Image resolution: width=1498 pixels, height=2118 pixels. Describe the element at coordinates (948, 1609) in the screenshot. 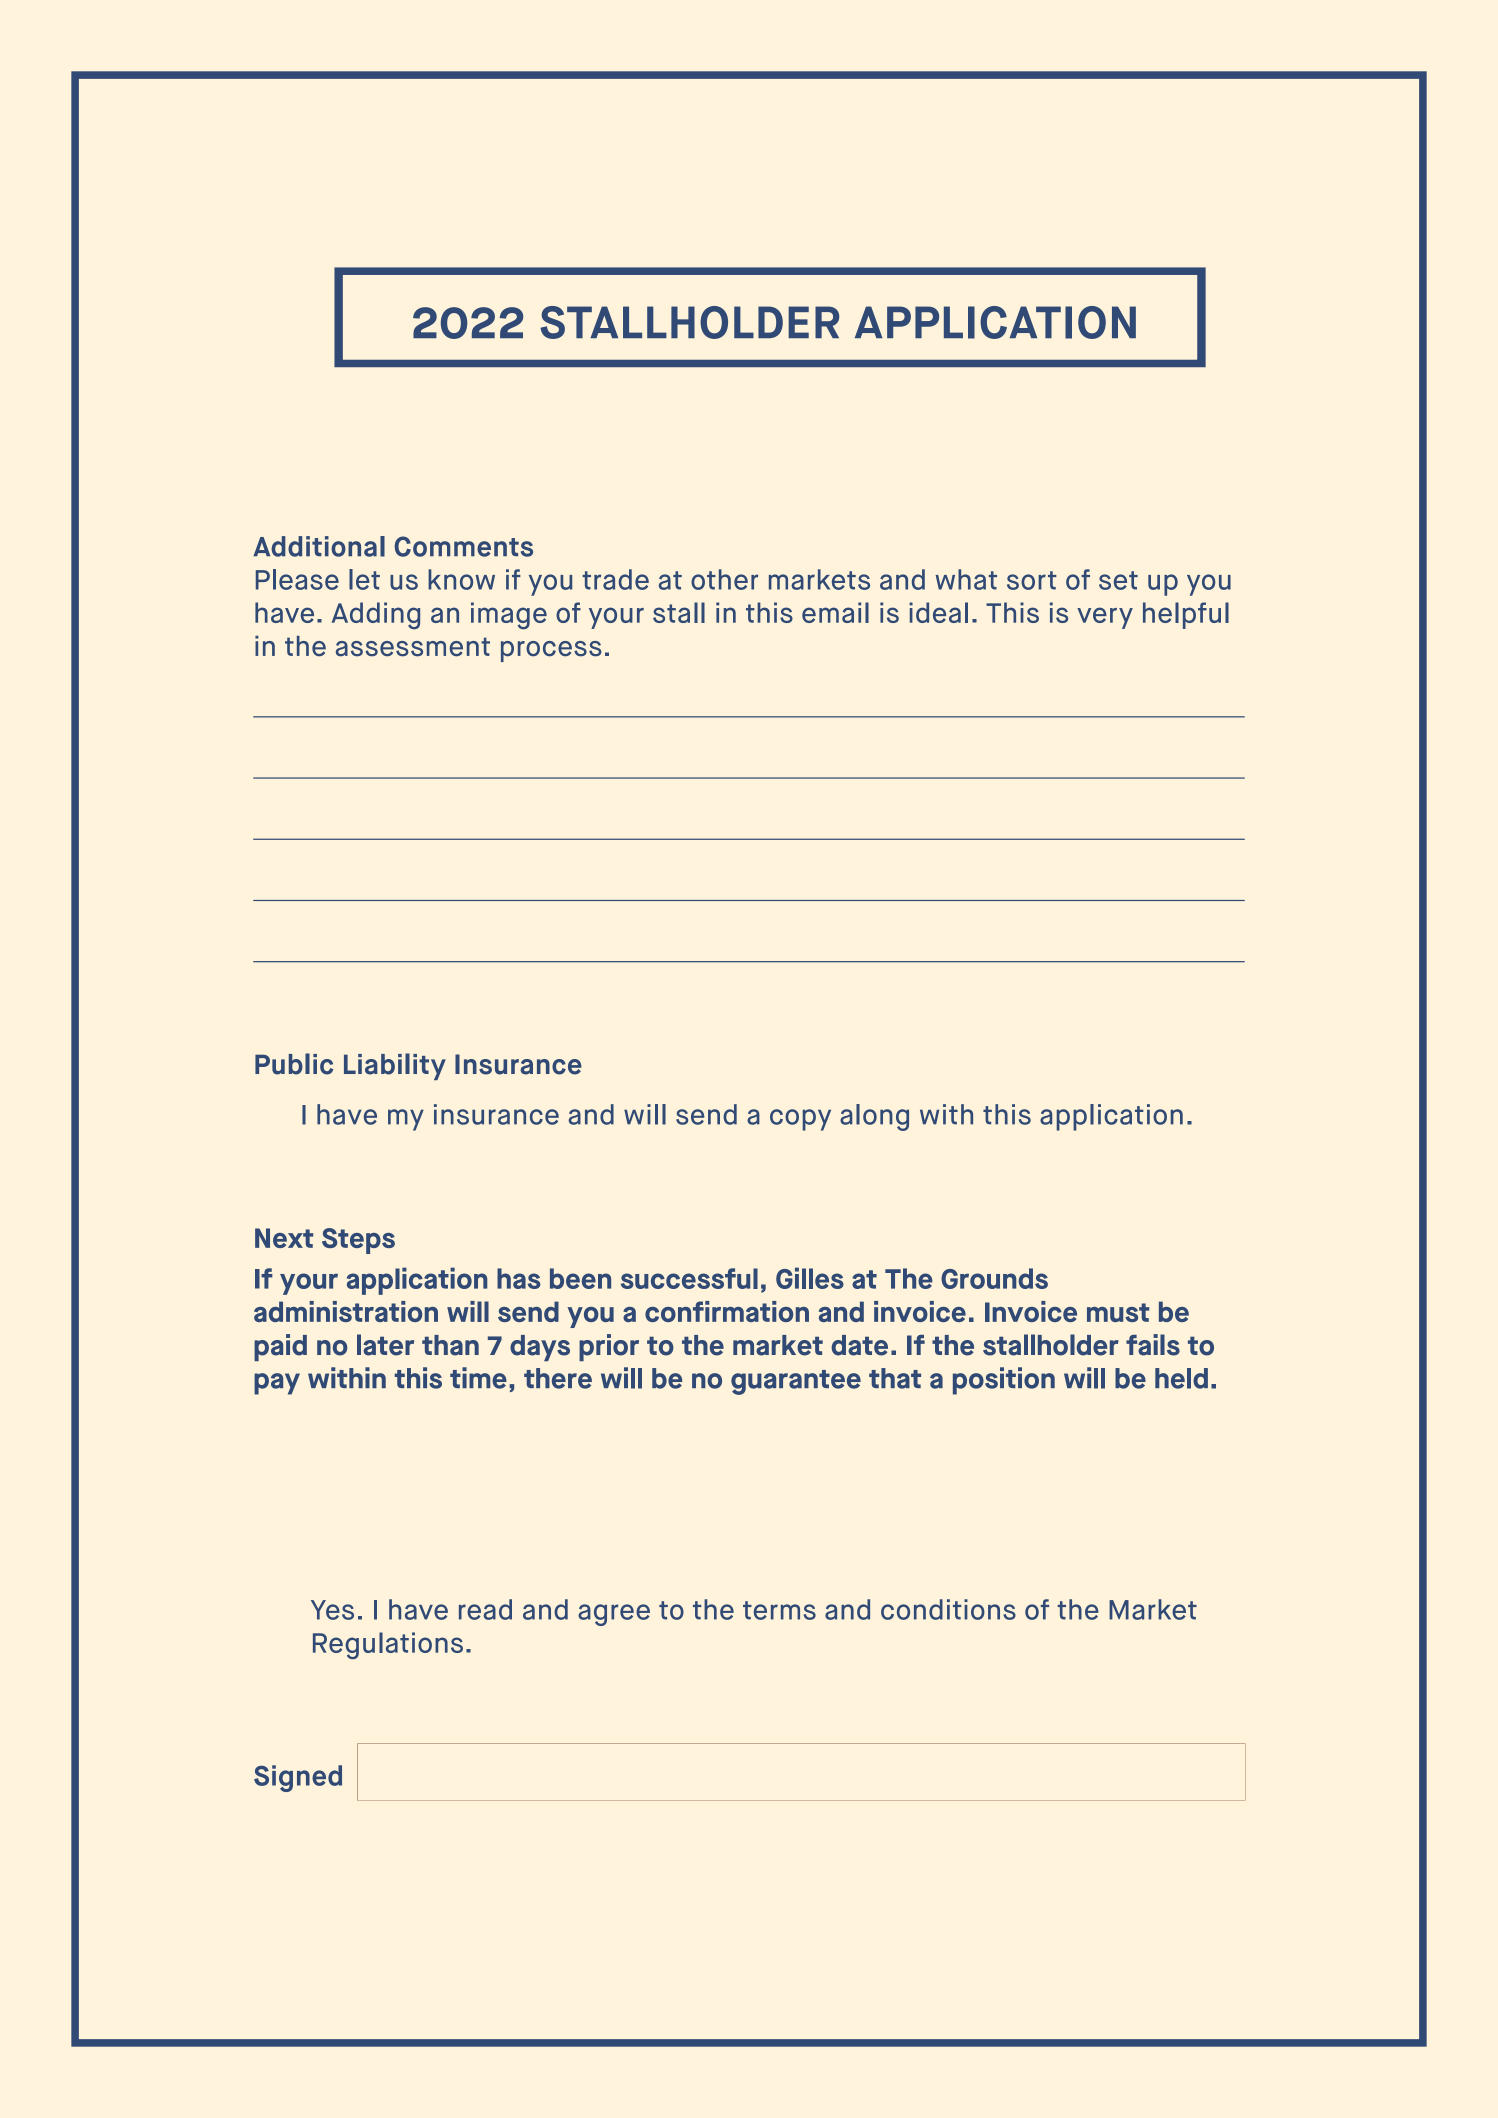

I see `conditions` at that location.
